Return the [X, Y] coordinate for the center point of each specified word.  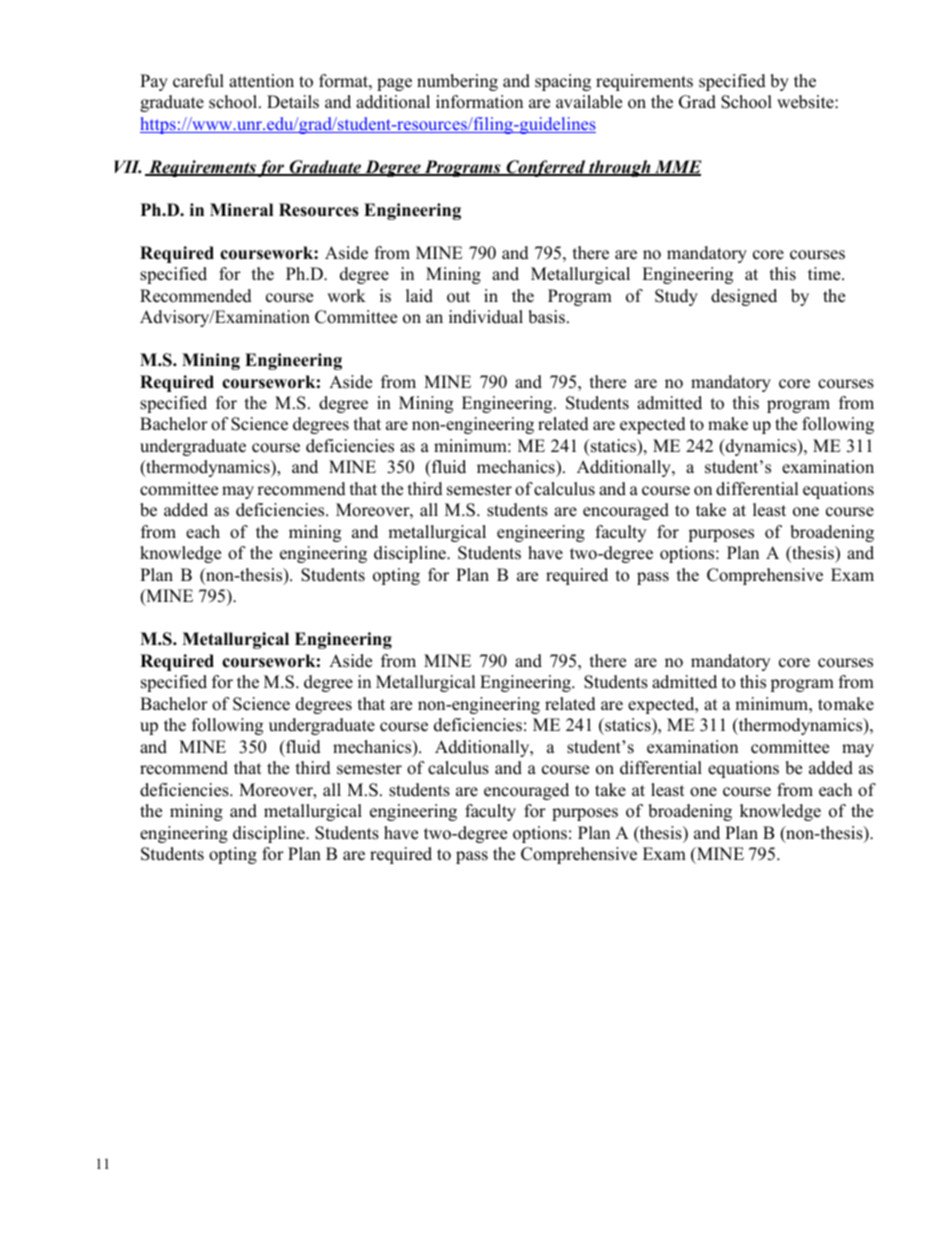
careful [198, 81]
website [806, 102]
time [825, 274]
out [458, 297]
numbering [457, 82]
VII [127, 167]
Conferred [546, 168]
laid [419, 296]
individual [486, 317]
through [620, 168]
